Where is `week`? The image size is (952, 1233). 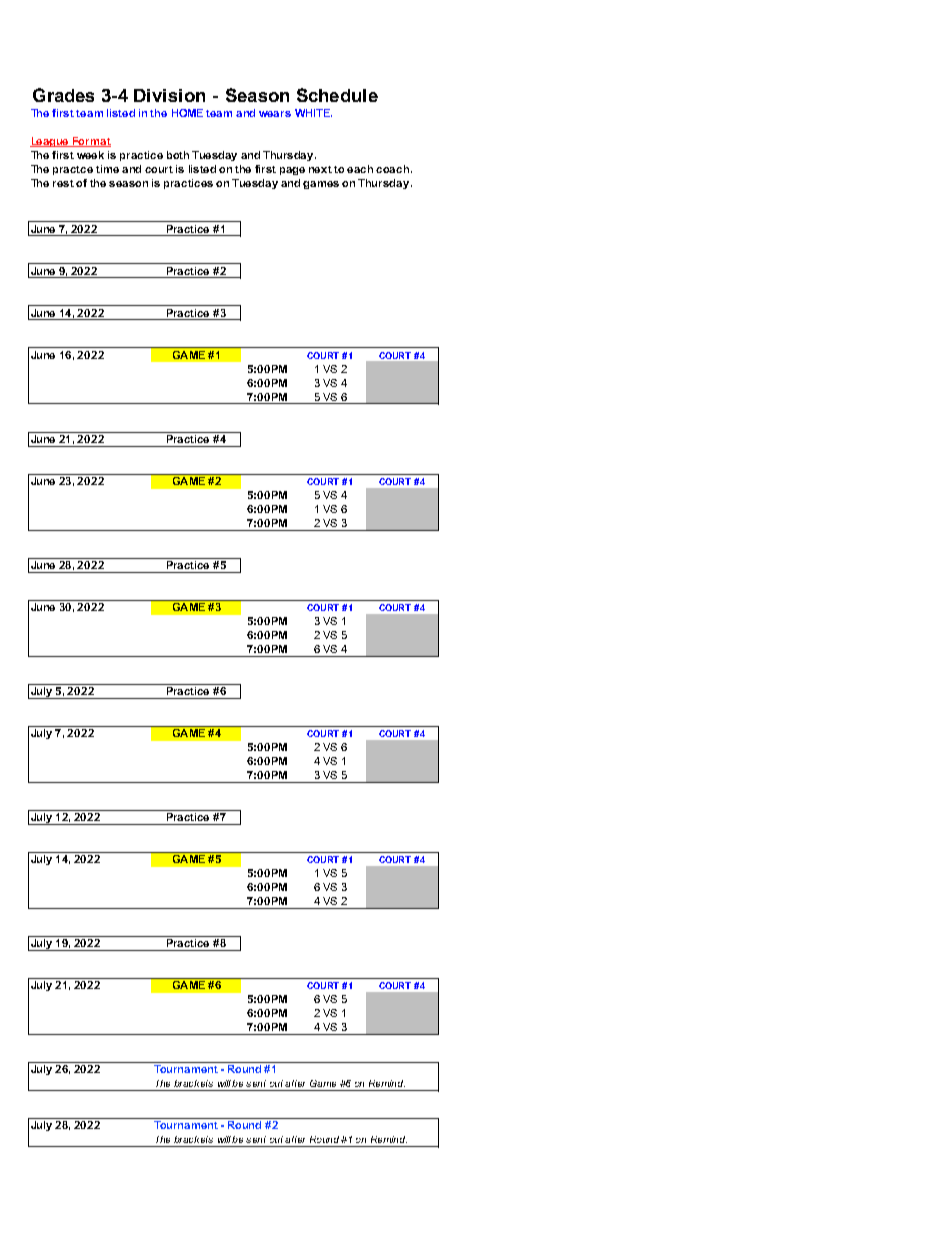
week is located at coordinates (90, 155).
